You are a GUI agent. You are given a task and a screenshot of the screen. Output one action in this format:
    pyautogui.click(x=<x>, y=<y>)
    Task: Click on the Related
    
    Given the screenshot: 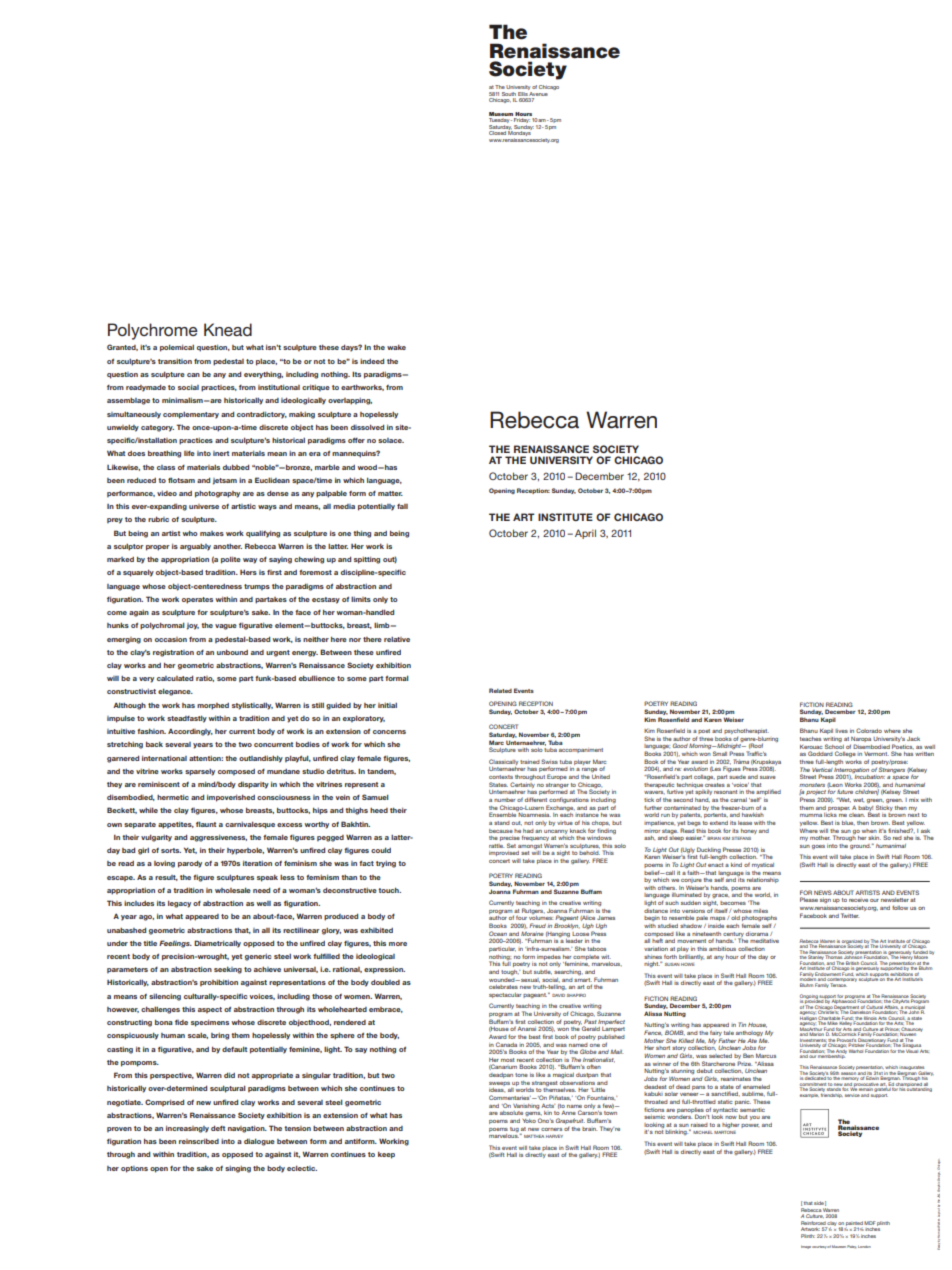 What is the action you would take?
    pyautogui.click(x=500, y=690)
